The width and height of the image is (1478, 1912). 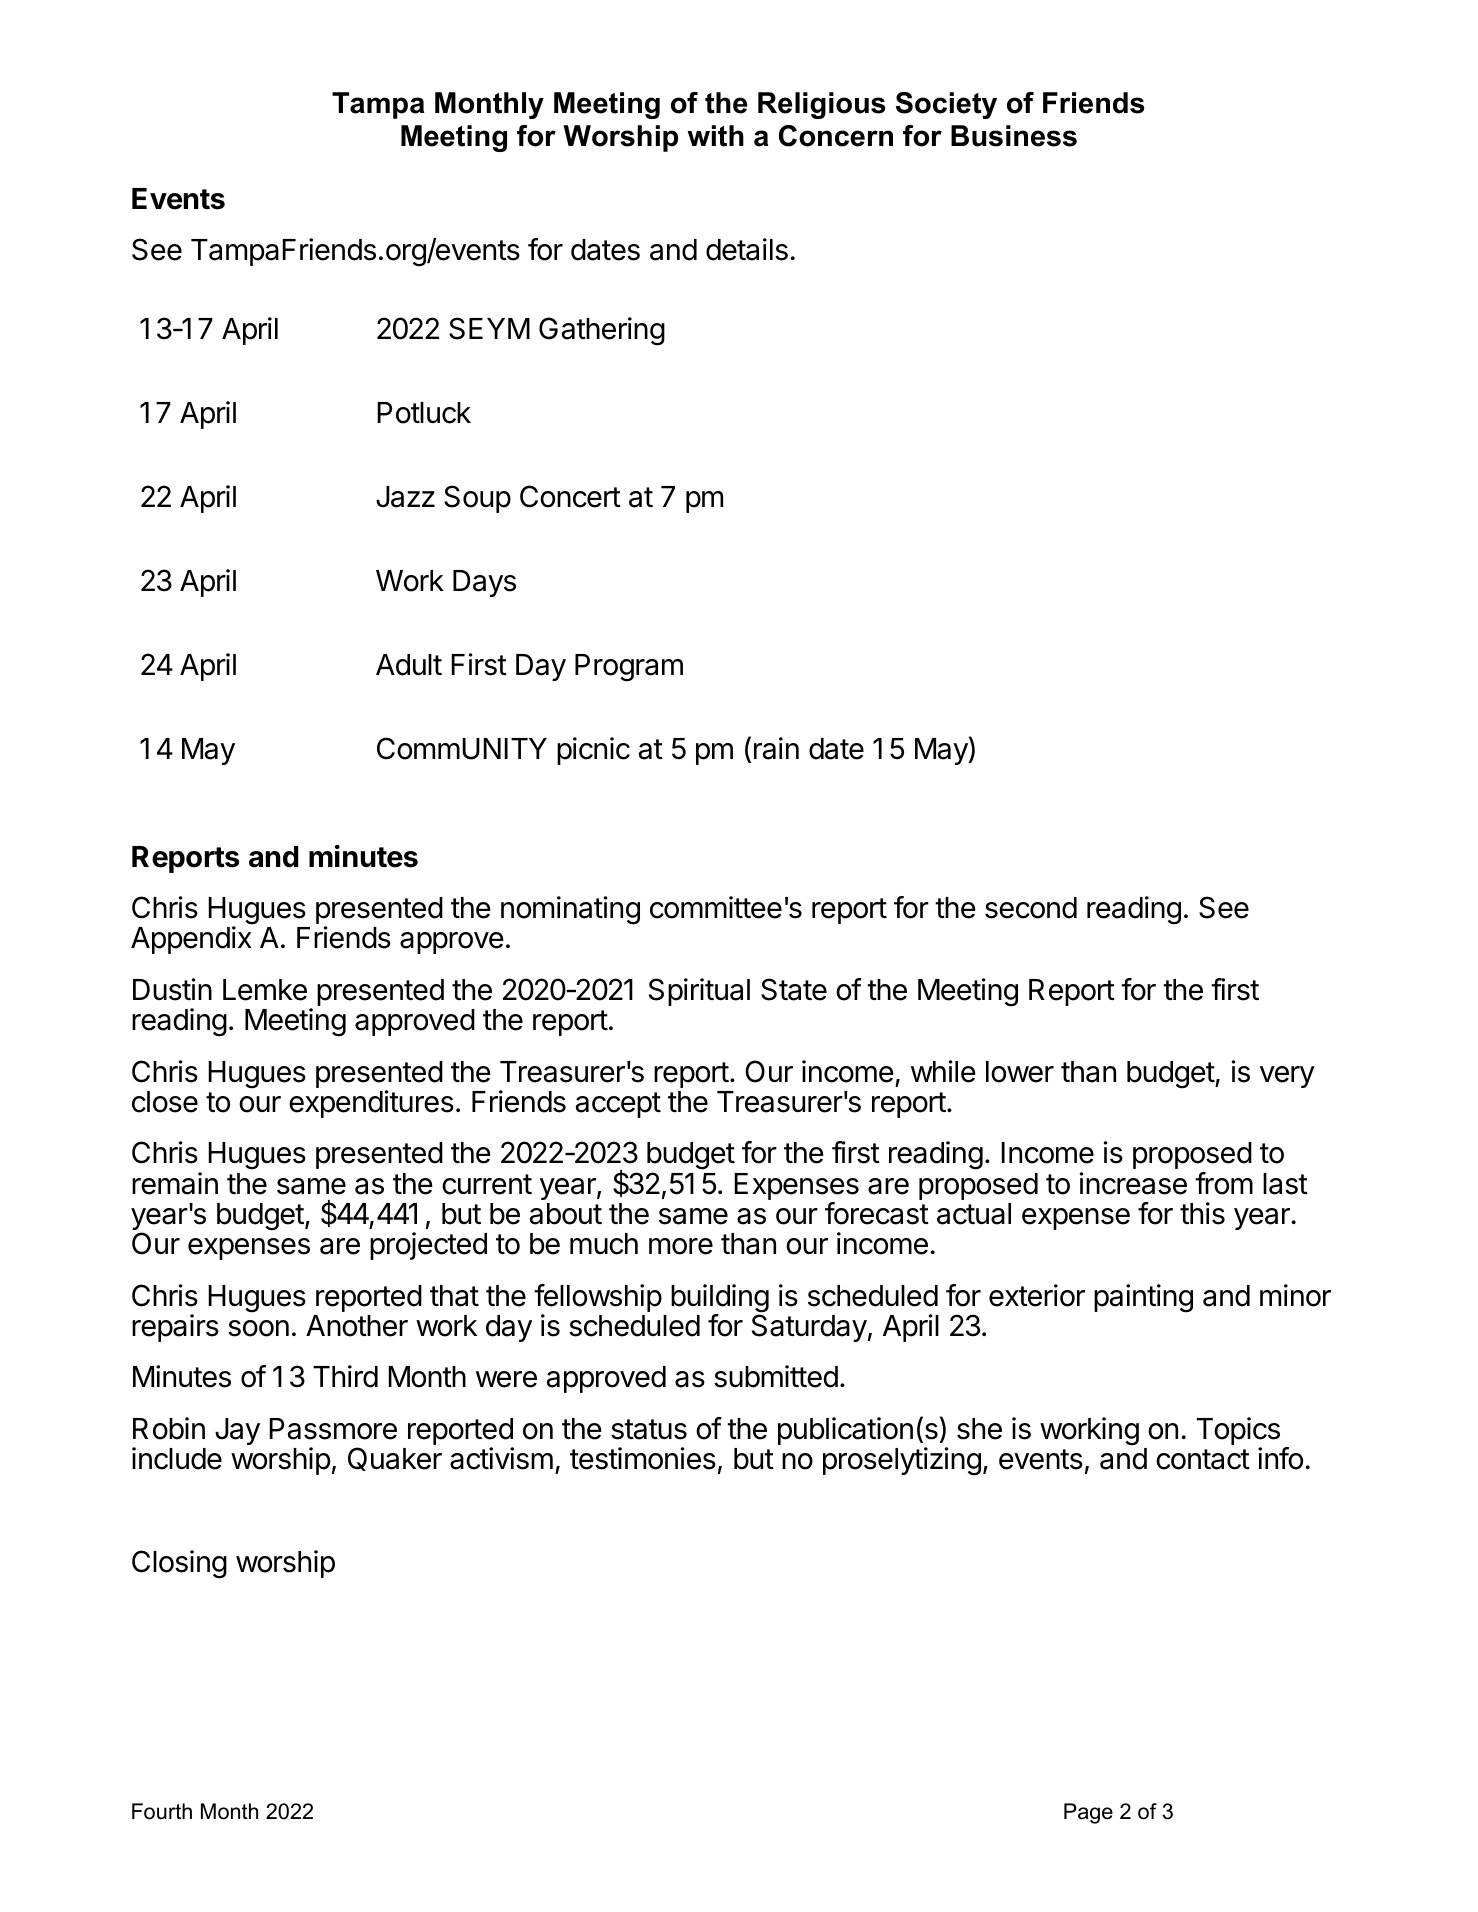 What do you see at coordinates (405, 497) in the image?
I see `Jazz` at bounding box center [405, 497].
